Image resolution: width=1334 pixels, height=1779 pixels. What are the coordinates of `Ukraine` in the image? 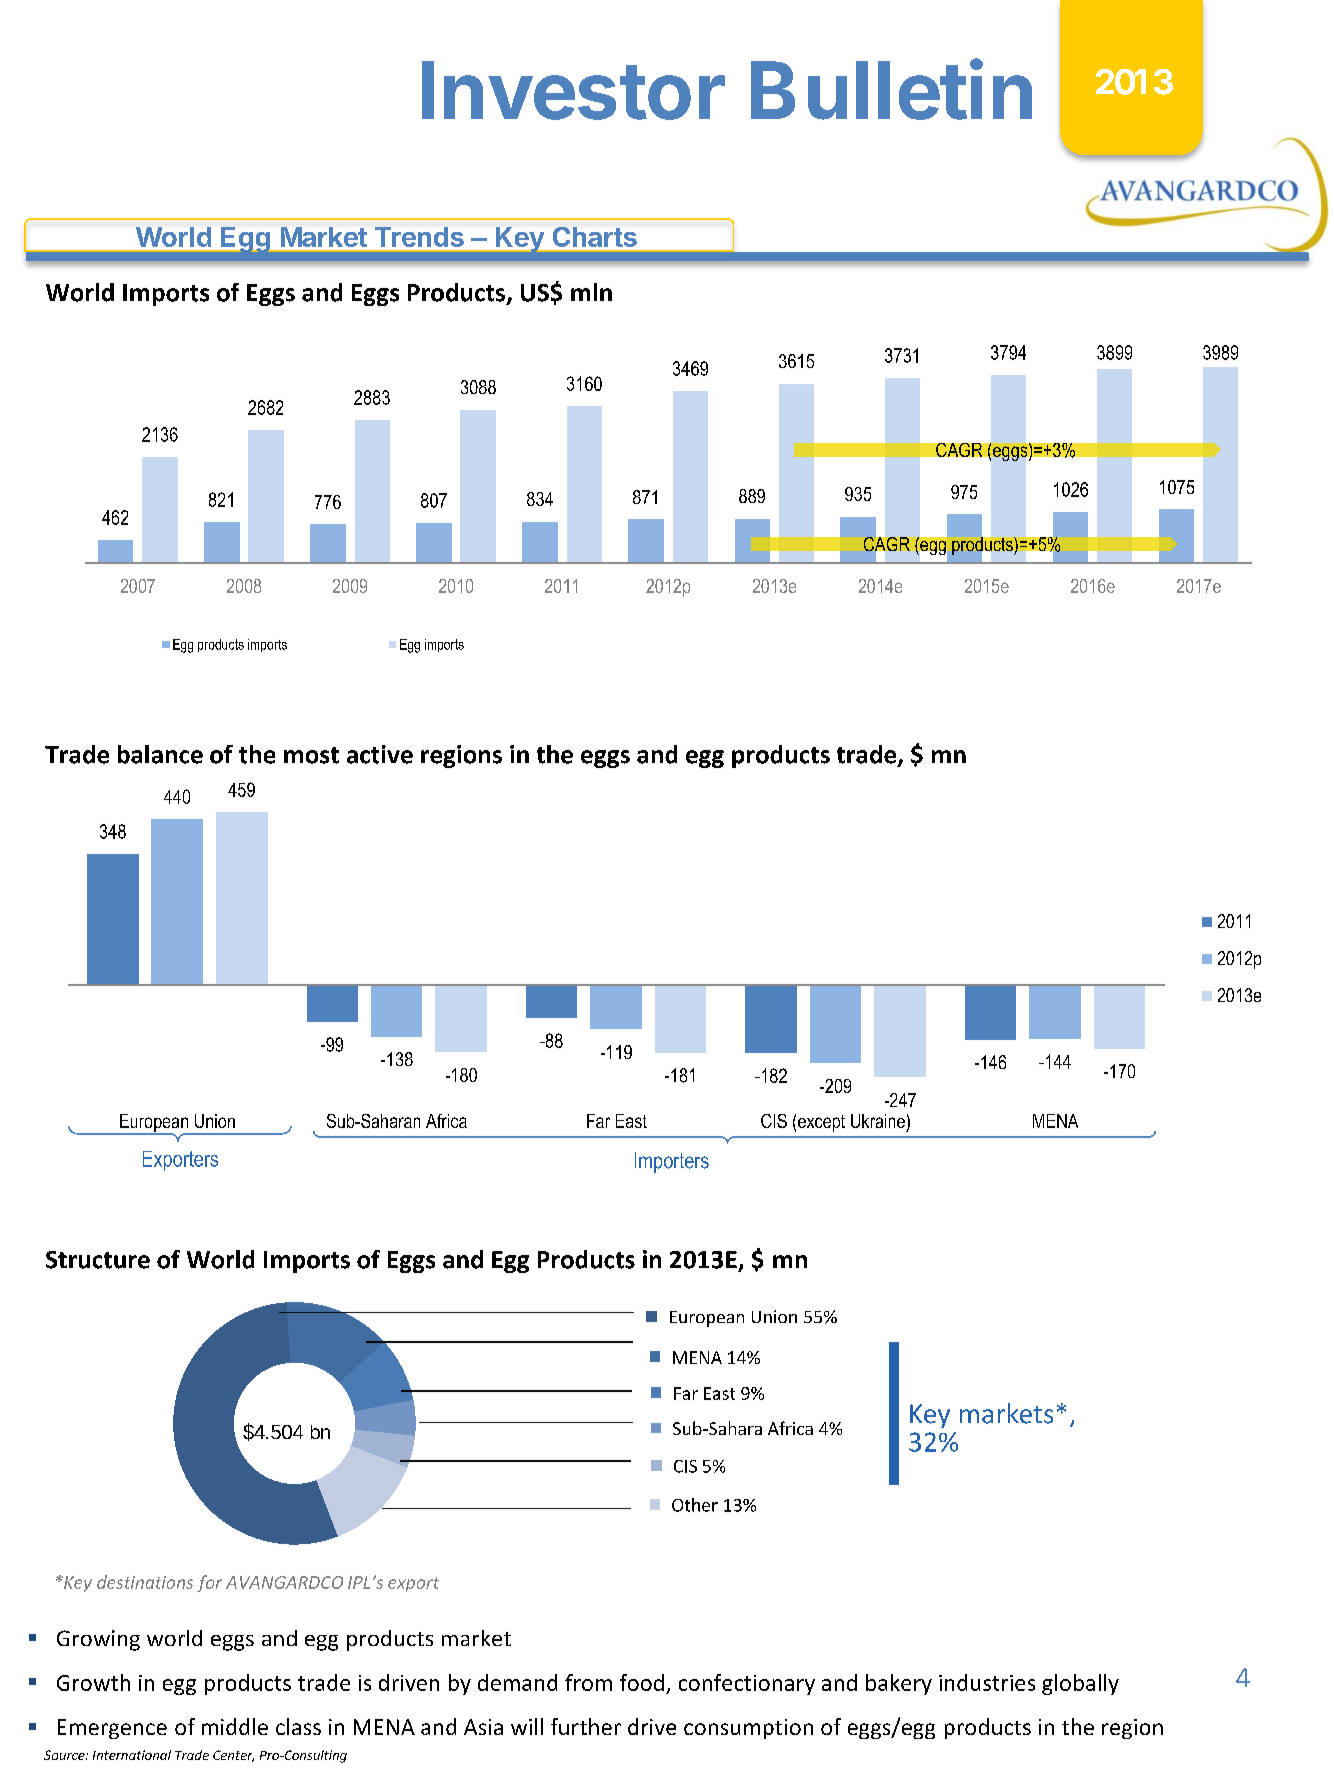 It's located at (878, 1121).
